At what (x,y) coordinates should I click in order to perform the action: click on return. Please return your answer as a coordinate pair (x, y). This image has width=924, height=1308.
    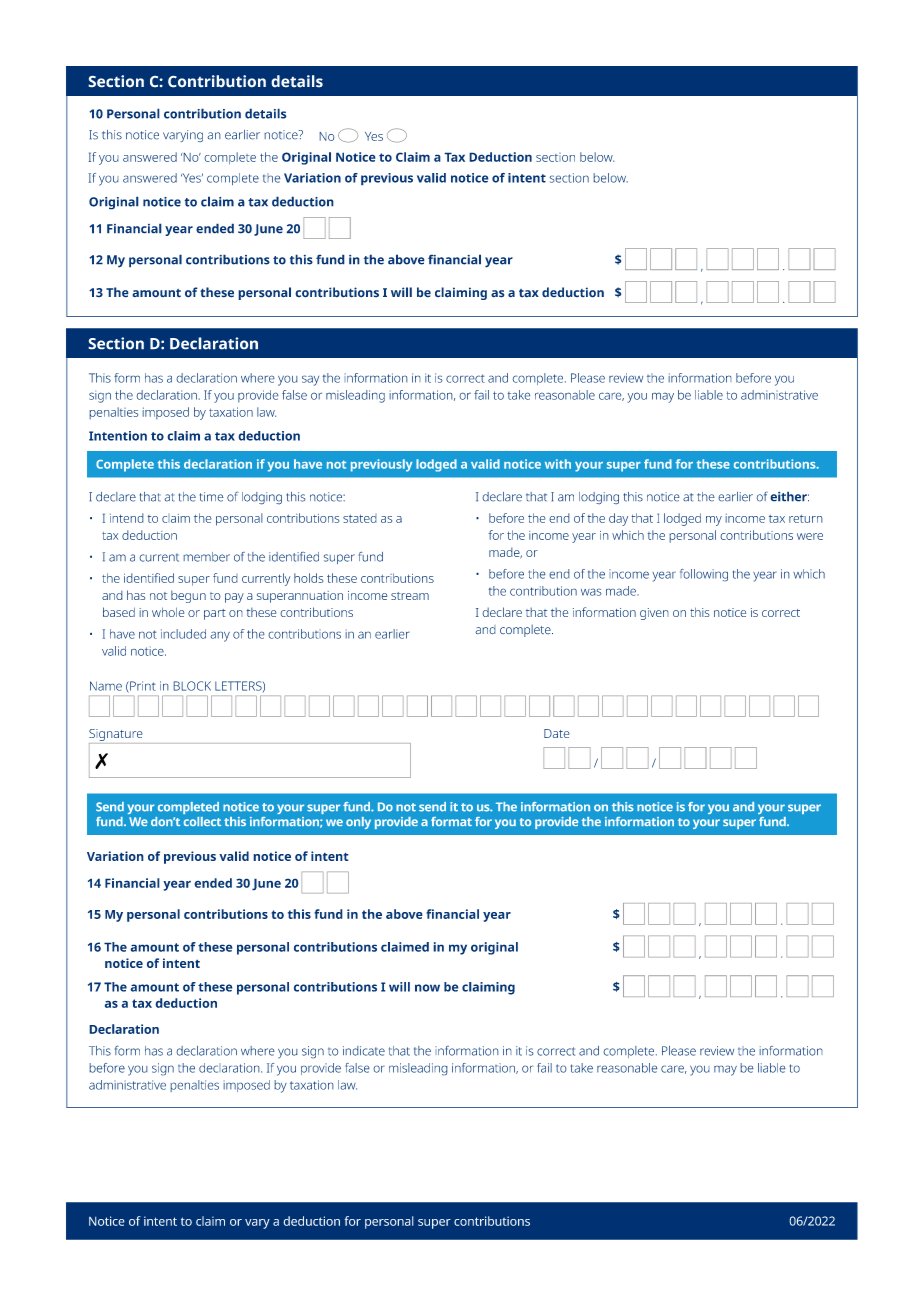
    Looking at the image, I should click on (806, 518).
